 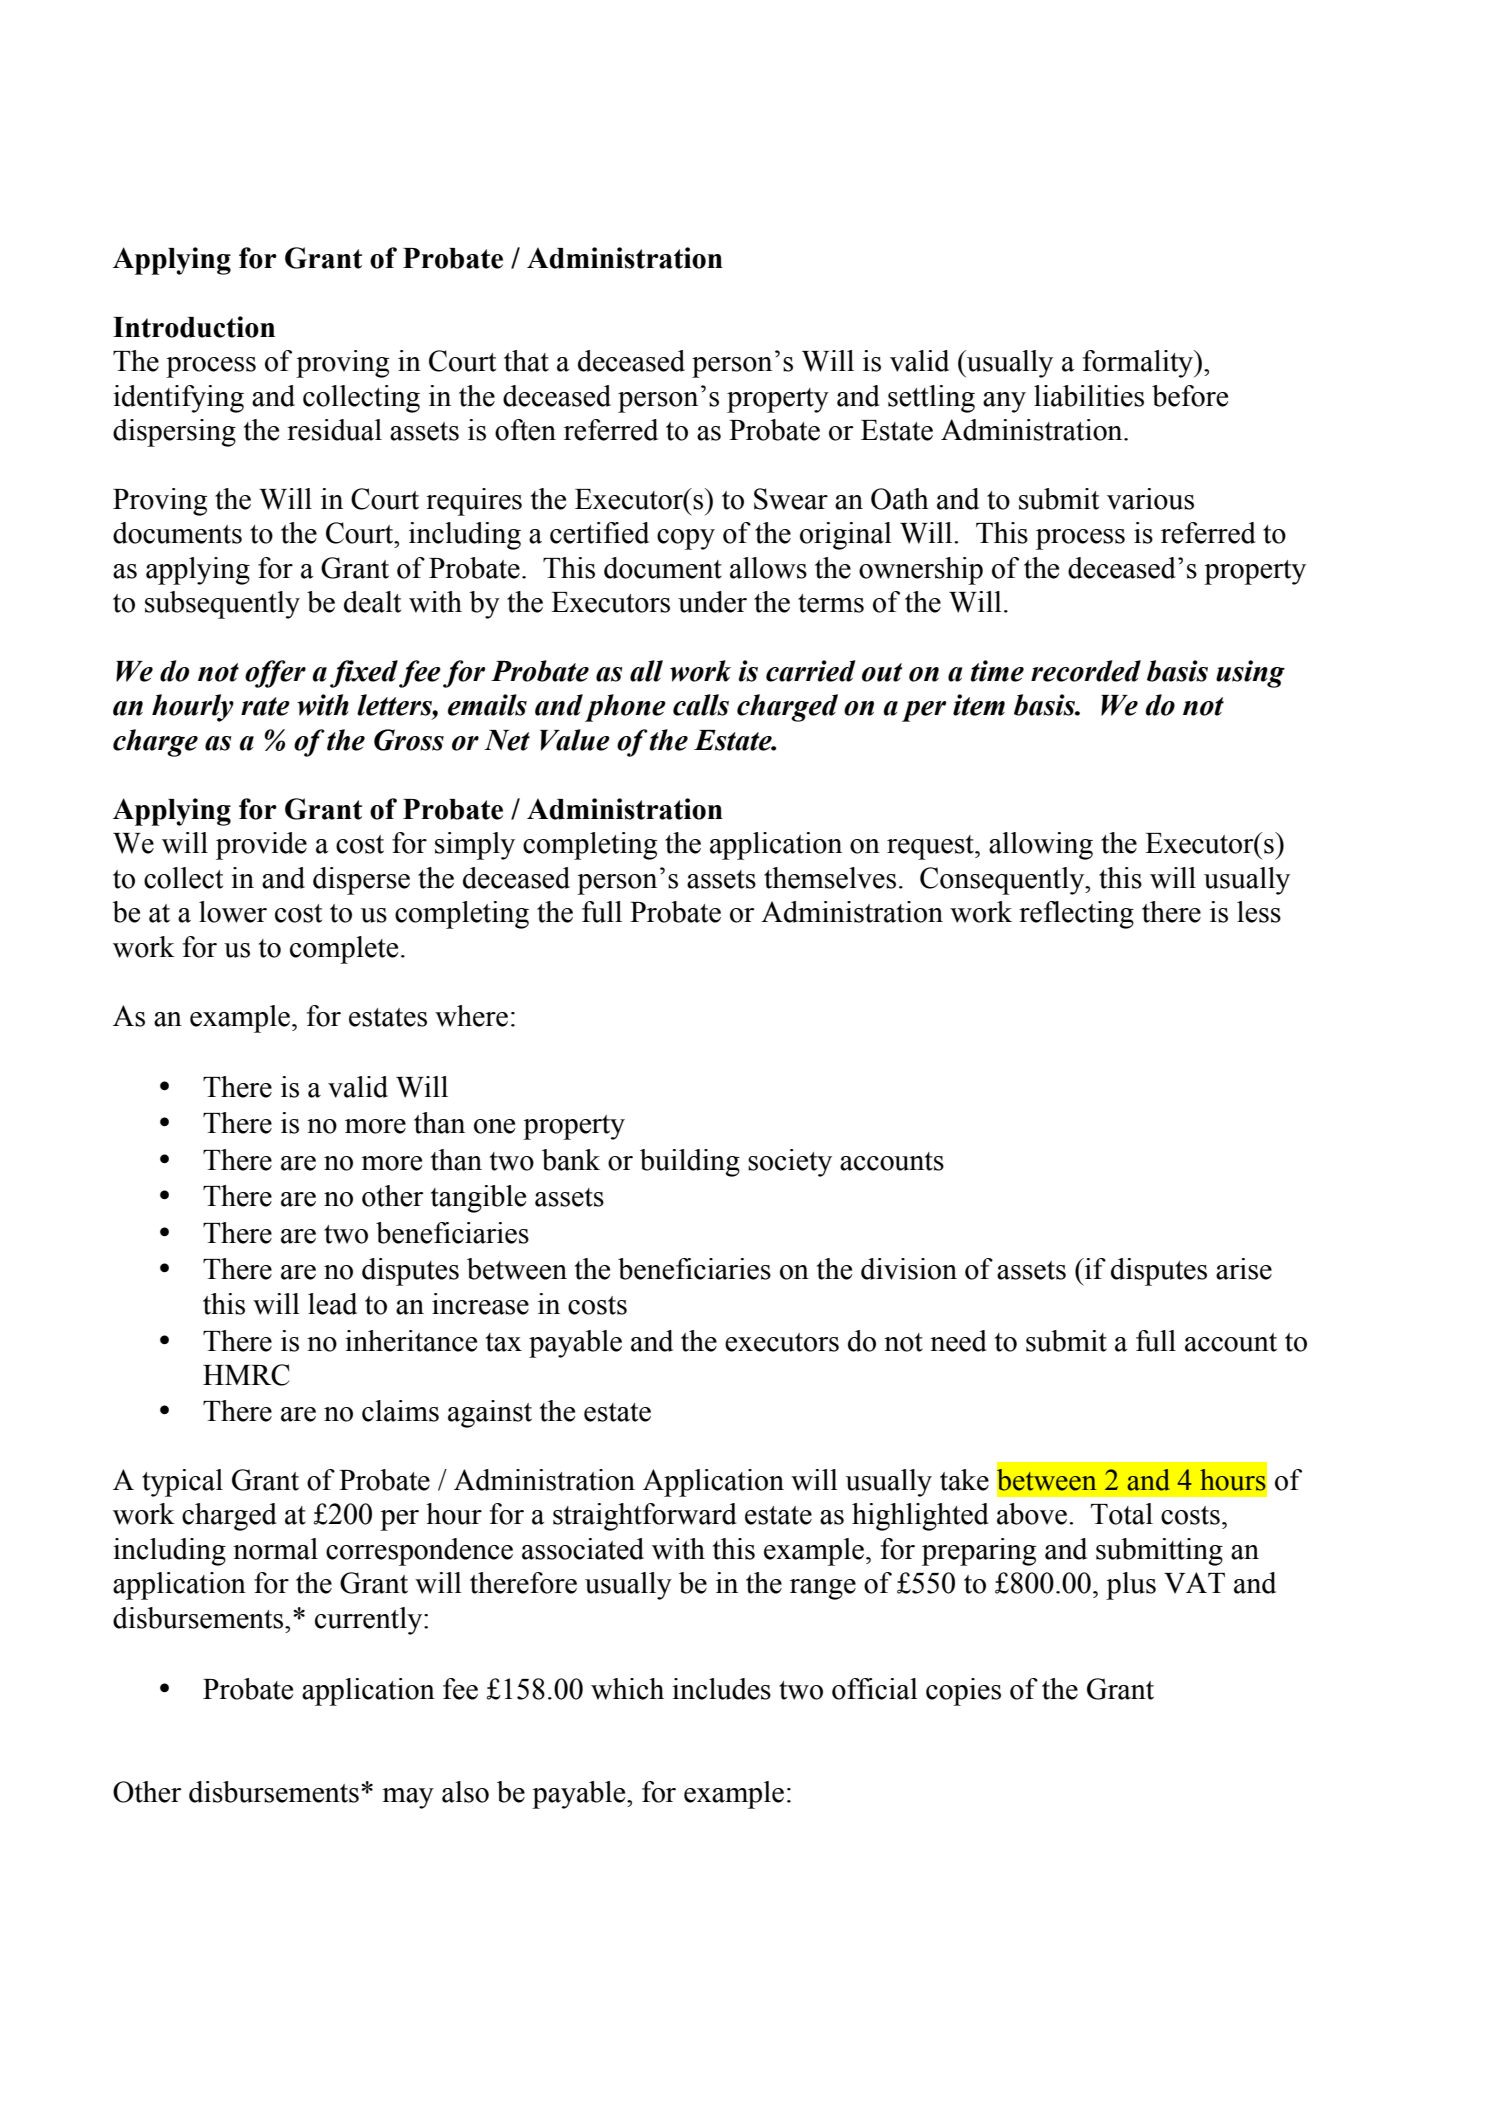 What do you see at coordinates (963, 1692) in the screenshot?
I see `copies` at bounding box center [963, 1692].
